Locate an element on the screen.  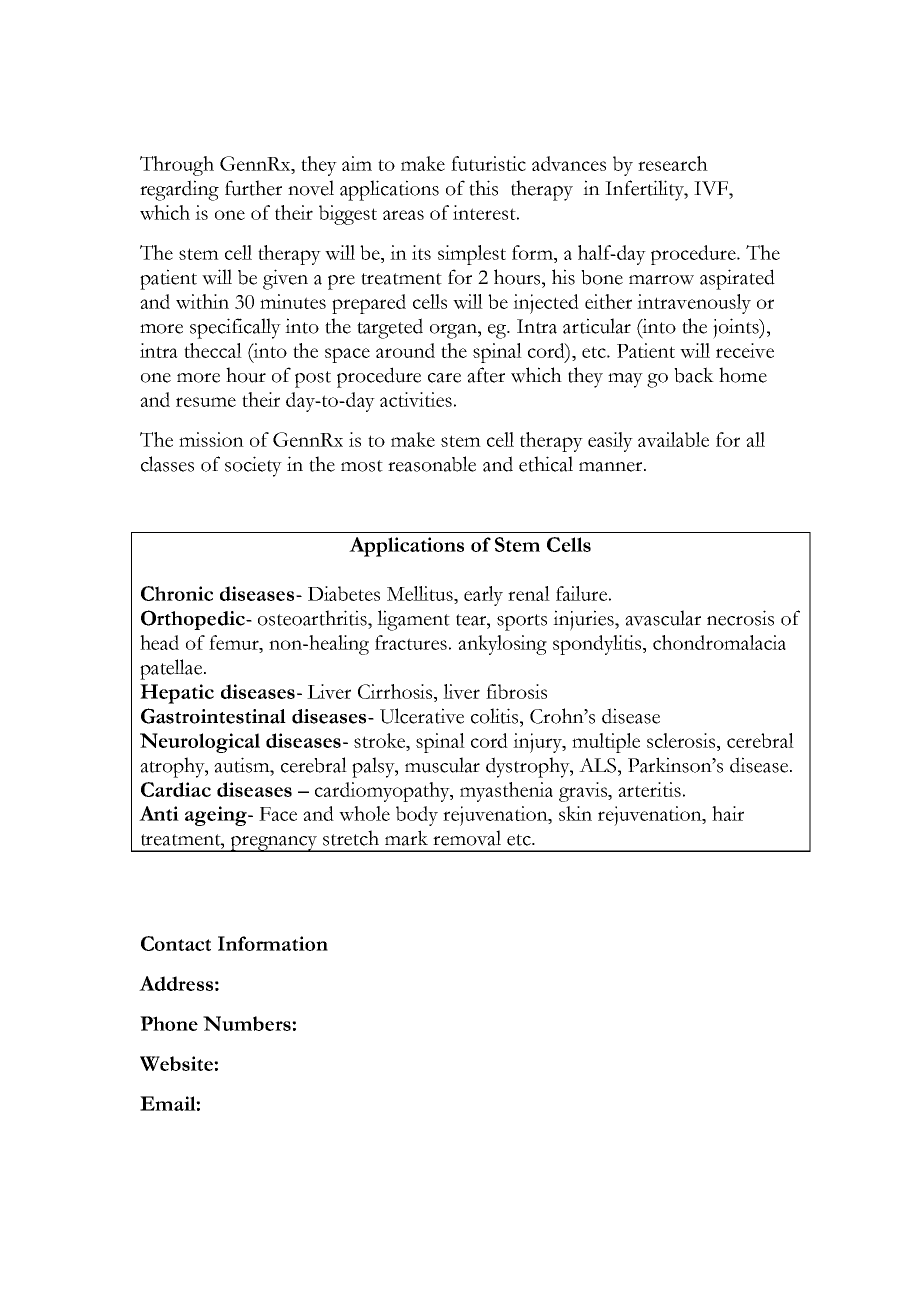
Numbers is located at coordinates (248, 1023).
